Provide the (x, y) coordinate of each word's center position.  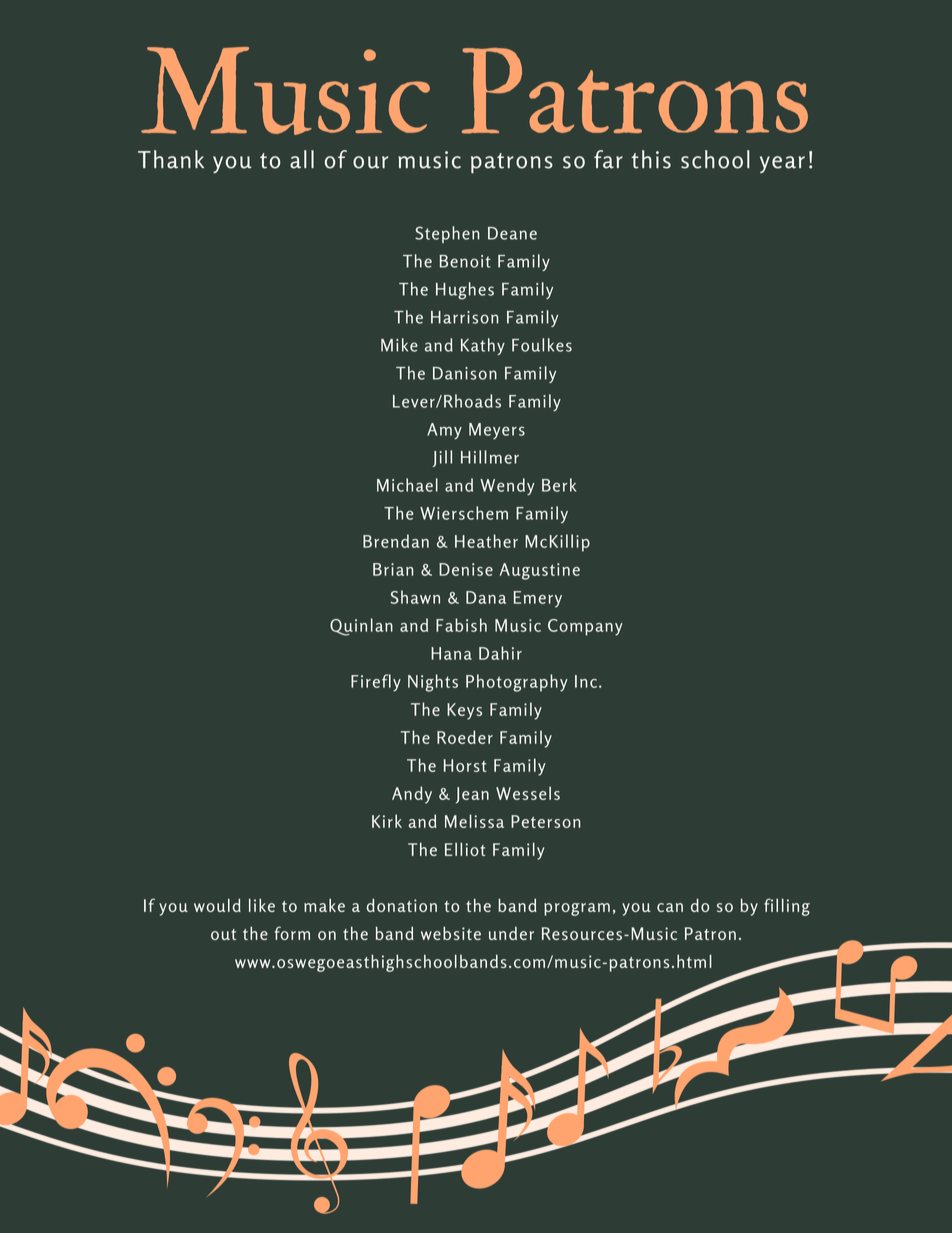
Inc (587, 681)
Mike (399, 345)
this (651, 159)
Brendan (396, 541)
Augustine (540, 571)
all (302, 159)
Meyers (497, 431)
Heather (486, 541)
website (451, 933)
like (262, 905)
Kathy (483, 346)
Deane (512, 233)
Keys (464, 711)
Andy (412, 795)
